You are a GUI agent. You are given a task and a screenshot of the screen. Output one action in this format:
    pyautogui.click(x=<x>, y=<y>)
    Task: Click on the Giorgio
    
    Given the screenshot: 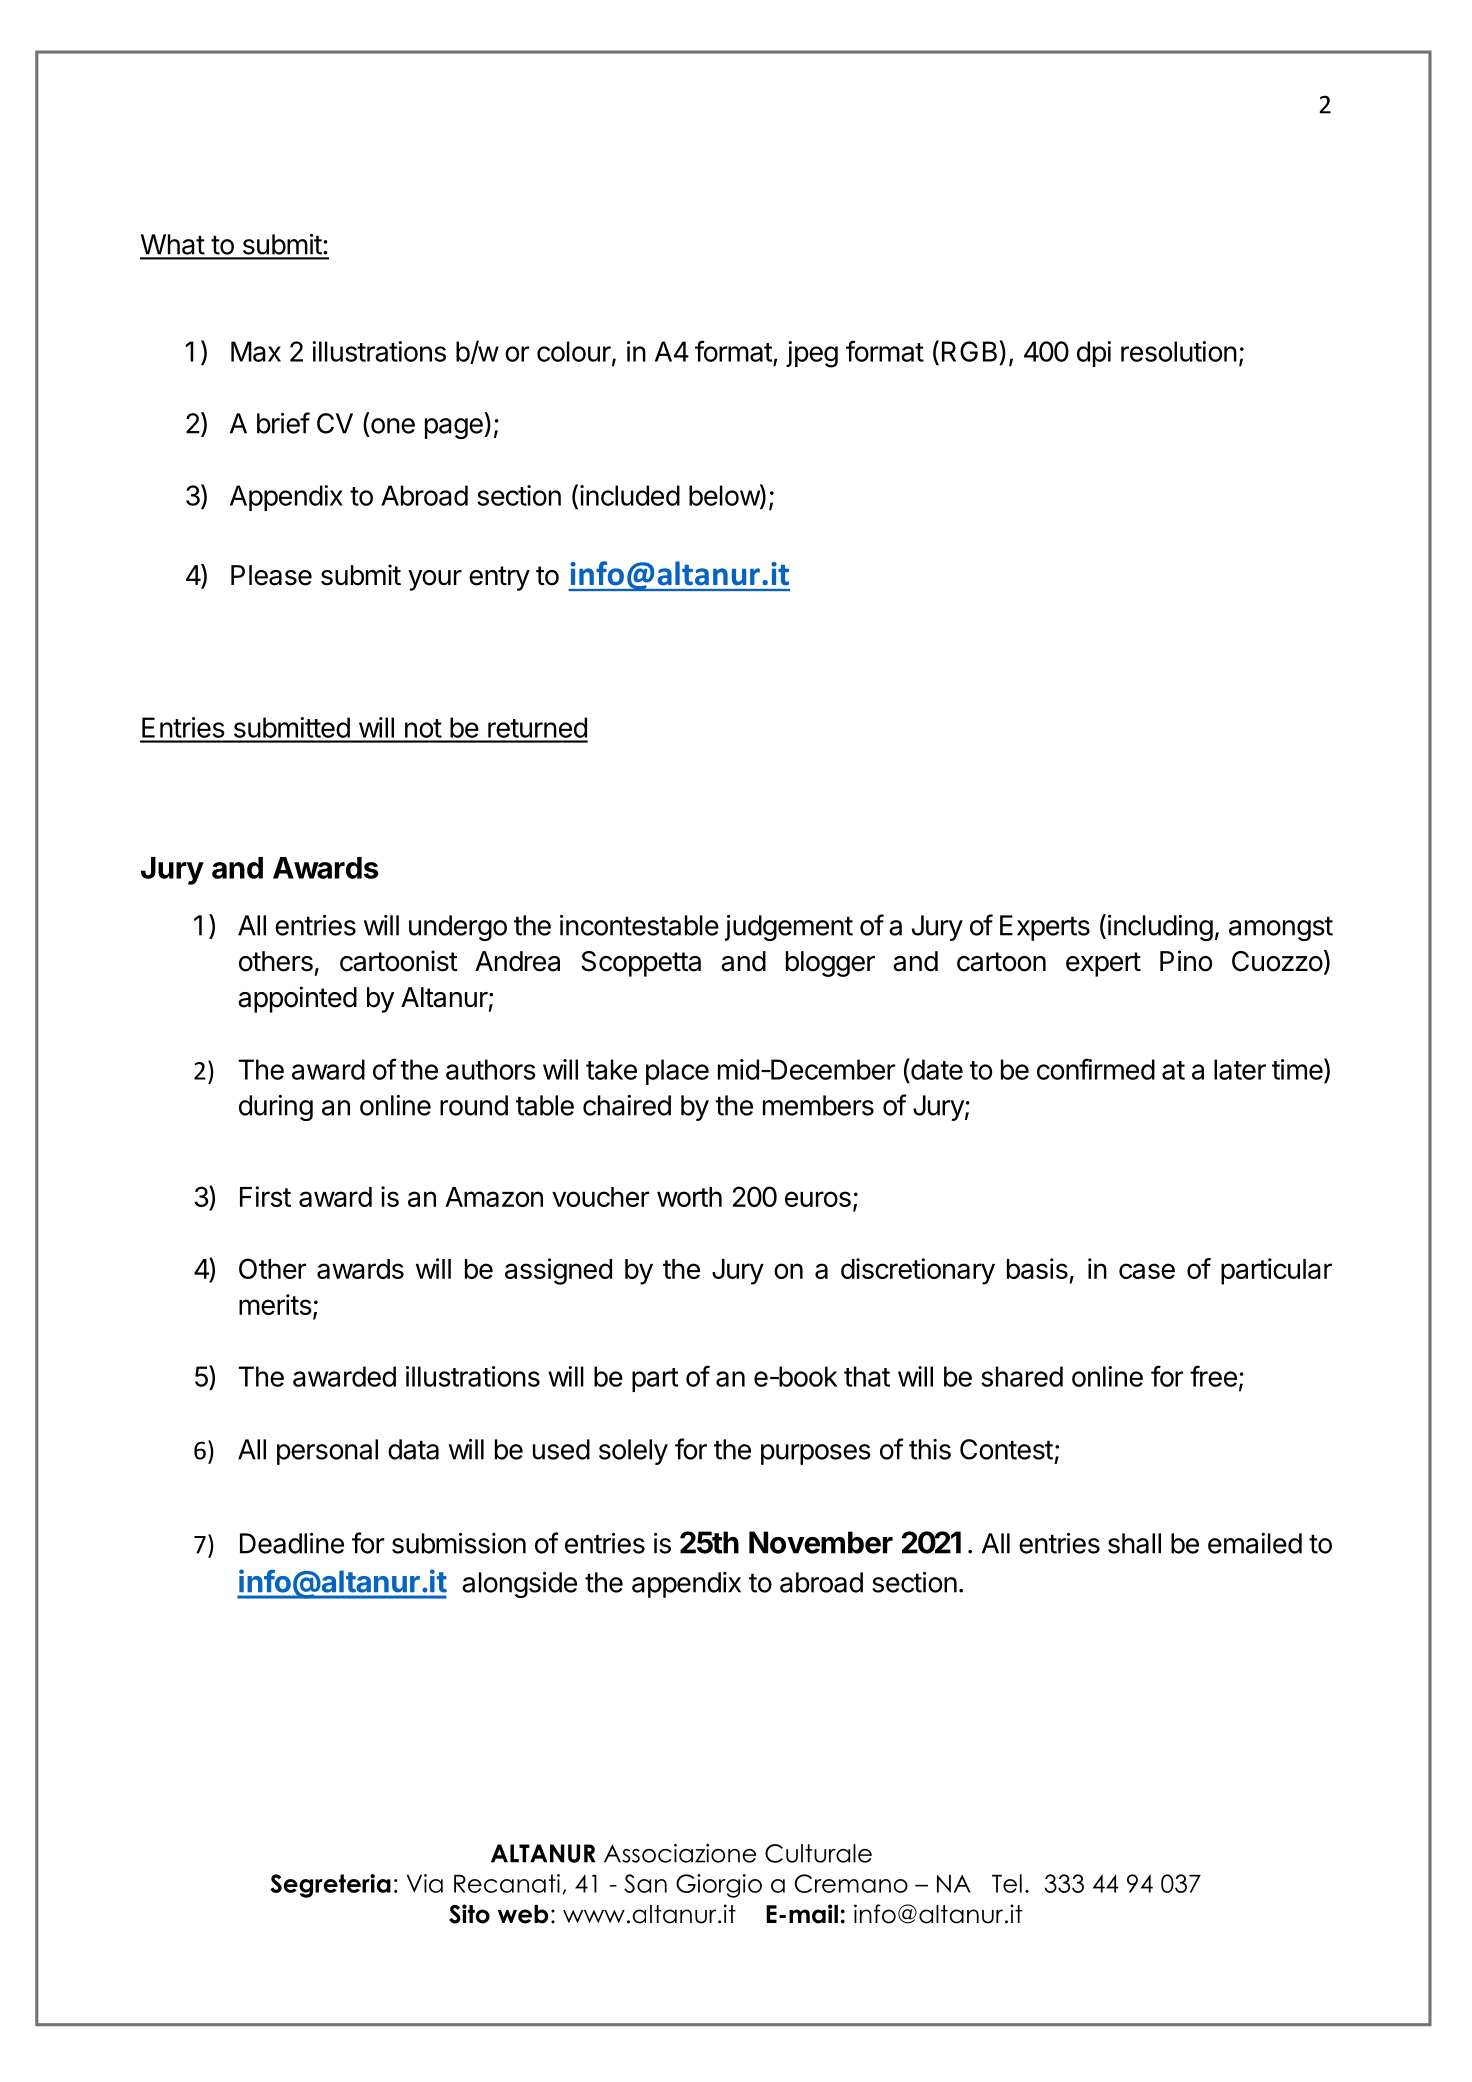 What is the action you would take?
    pyautogui.click(x=719, y=1886)
